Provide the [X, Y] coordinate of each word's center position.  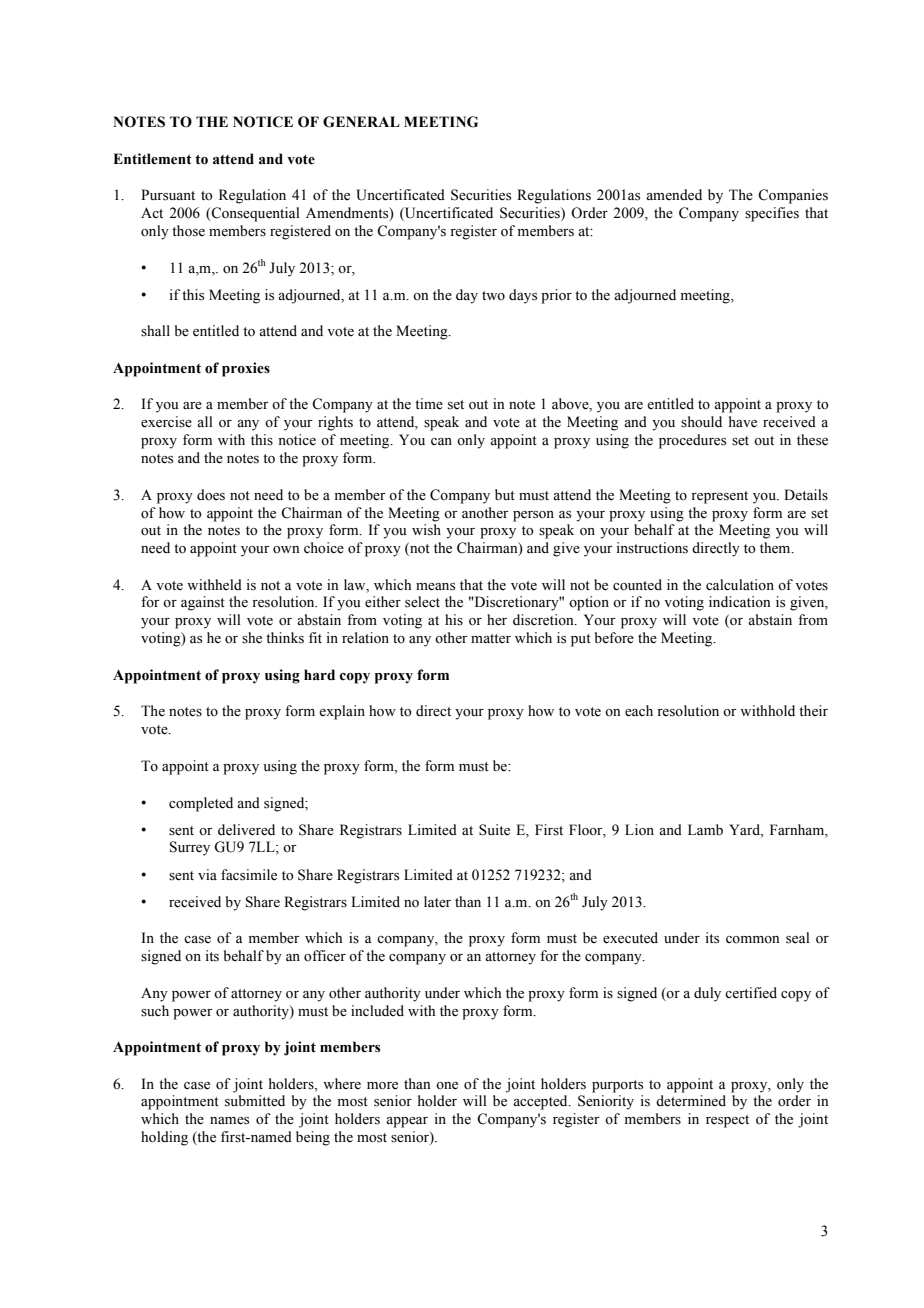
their [813, 711]
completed [201, 804]
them [776, 548]
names [229, 1121]
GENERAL [361, 122]
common [752, 939]
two [493, 295]
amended [674, 195]
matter [491, 639]
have [743, 422]
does [211, 495]
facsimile [249, 875]
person [533, 516]
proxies [246, 369]
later [437, 902]
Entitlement [152, 159]
